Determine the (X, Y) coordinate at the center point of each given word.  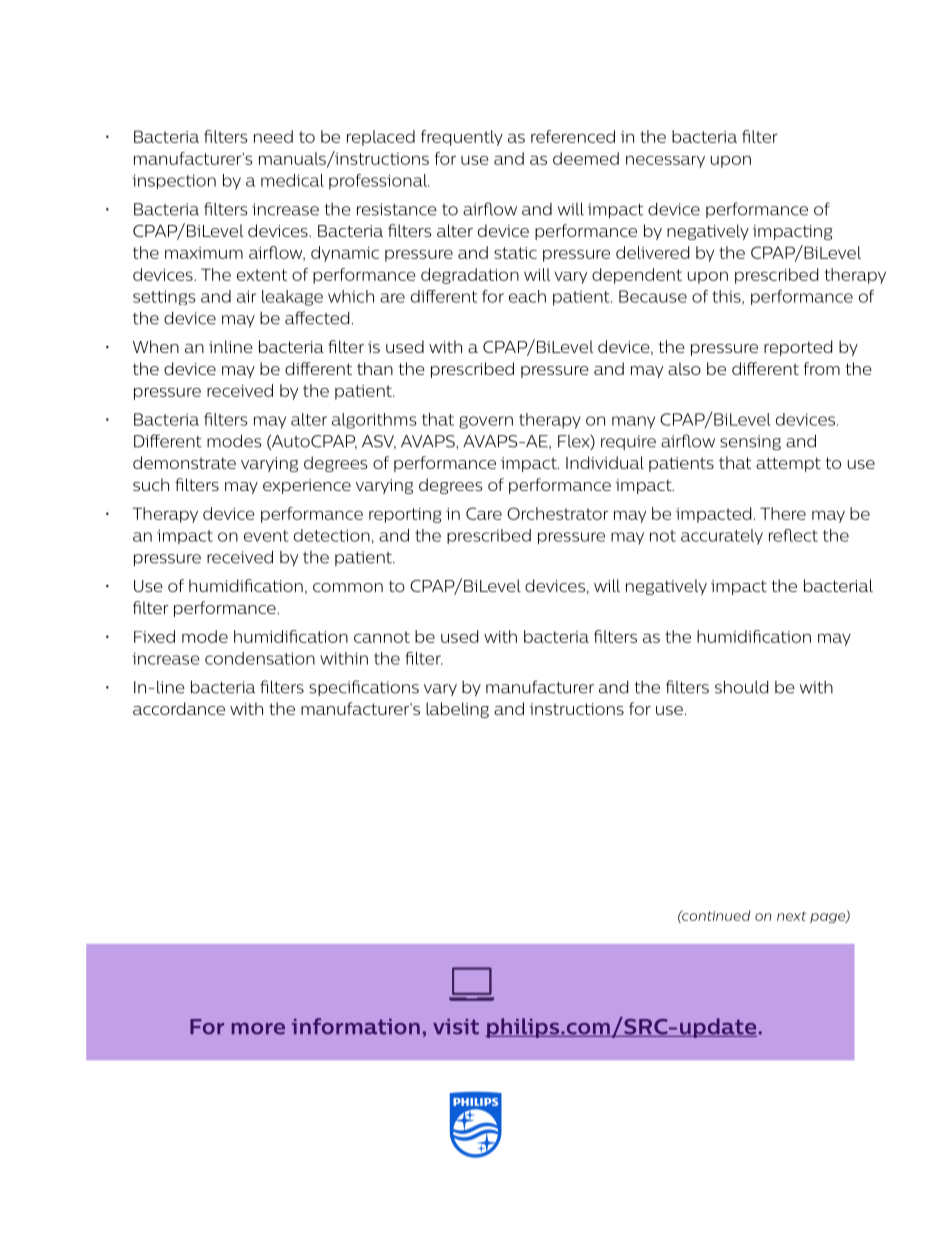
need (273, 136)
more (258, 1029)
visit (456, 1027)
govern (486, 422)
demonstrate (184, 462)
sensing (750, 443)
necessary (665, 161)
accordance (179, 708)
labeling (457, 710)
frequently (462, 138)
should (741, 687)
